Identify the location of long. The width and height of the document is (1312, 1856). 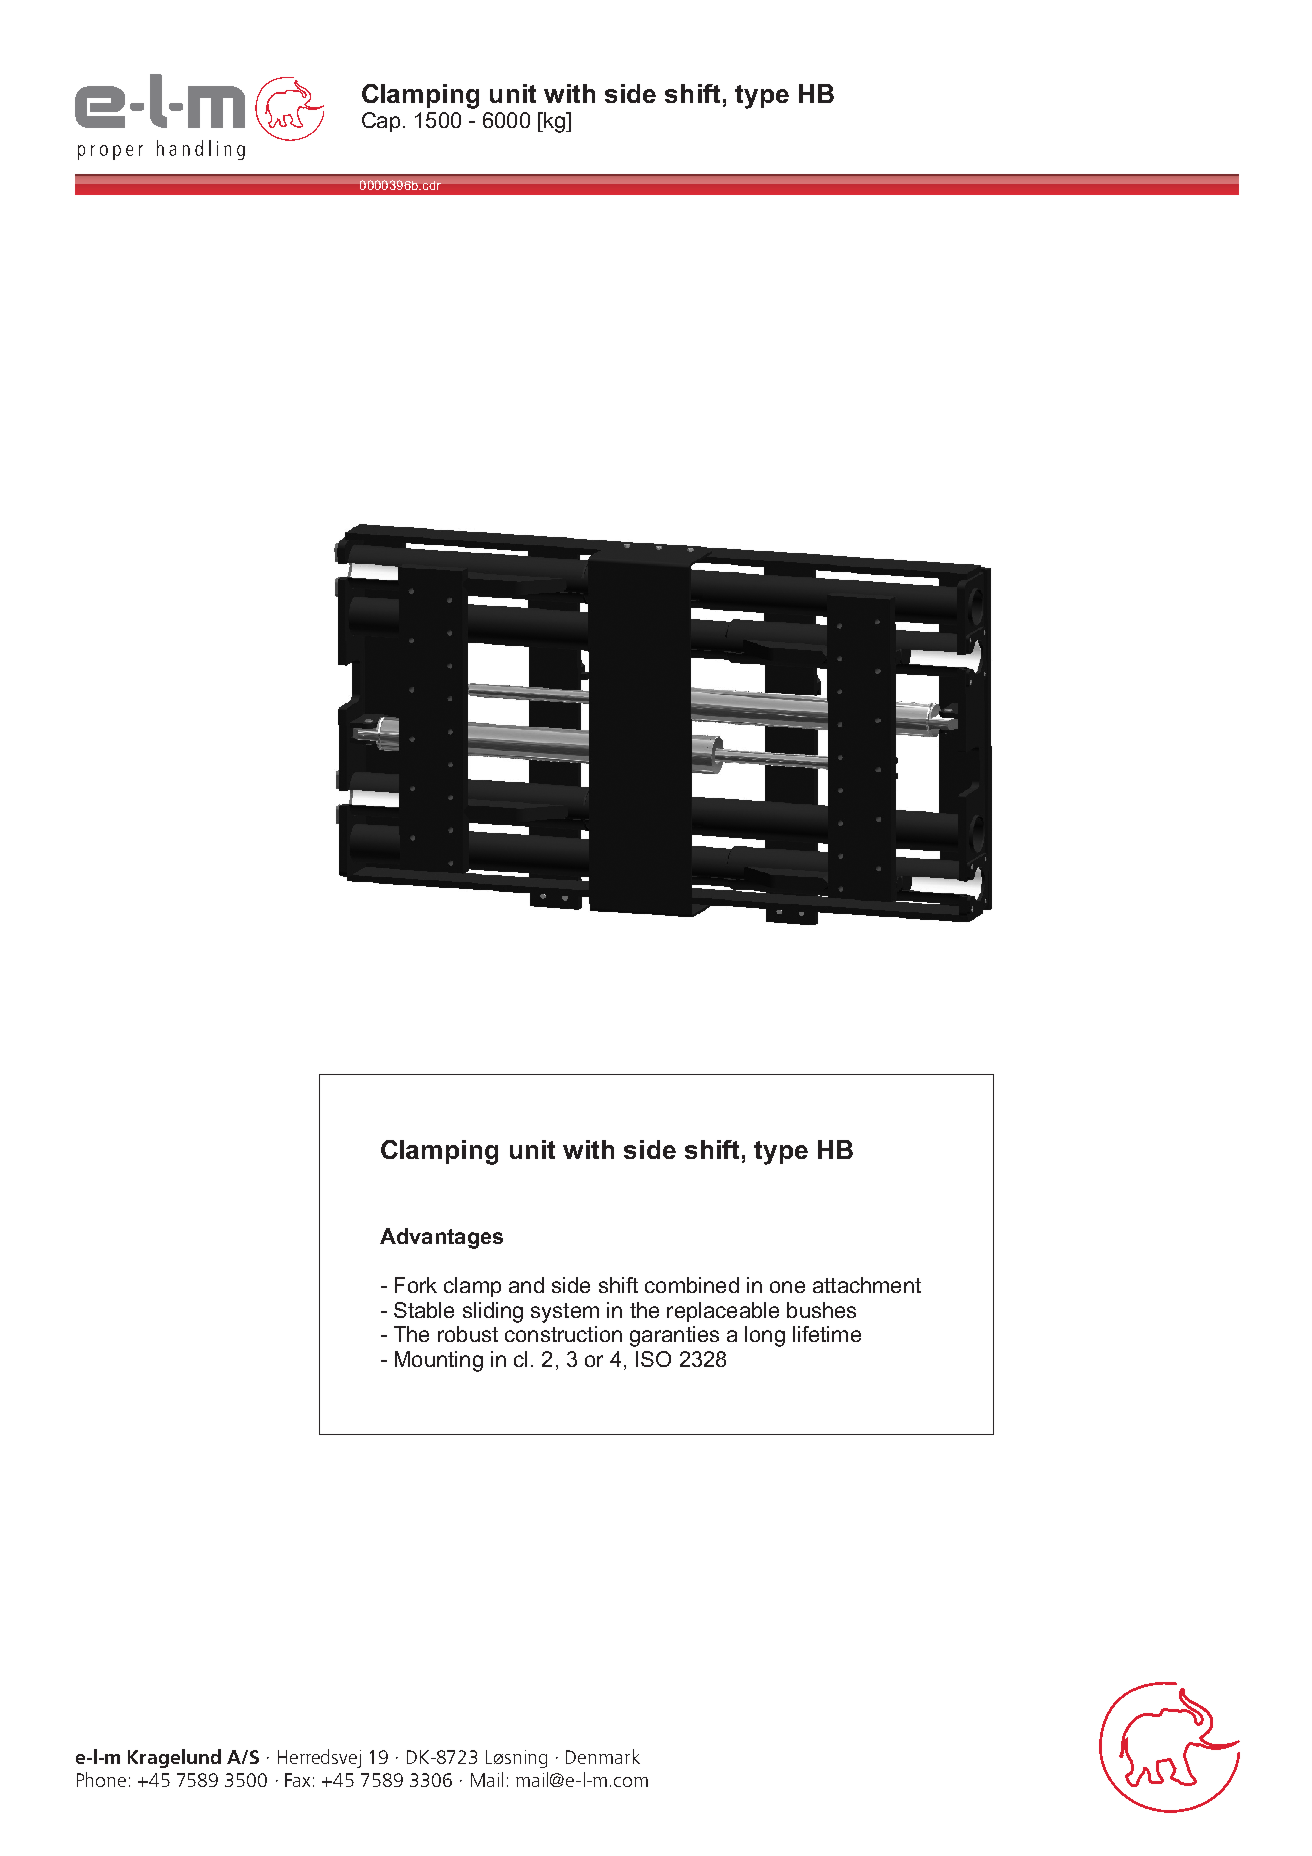
(765, 1336).
